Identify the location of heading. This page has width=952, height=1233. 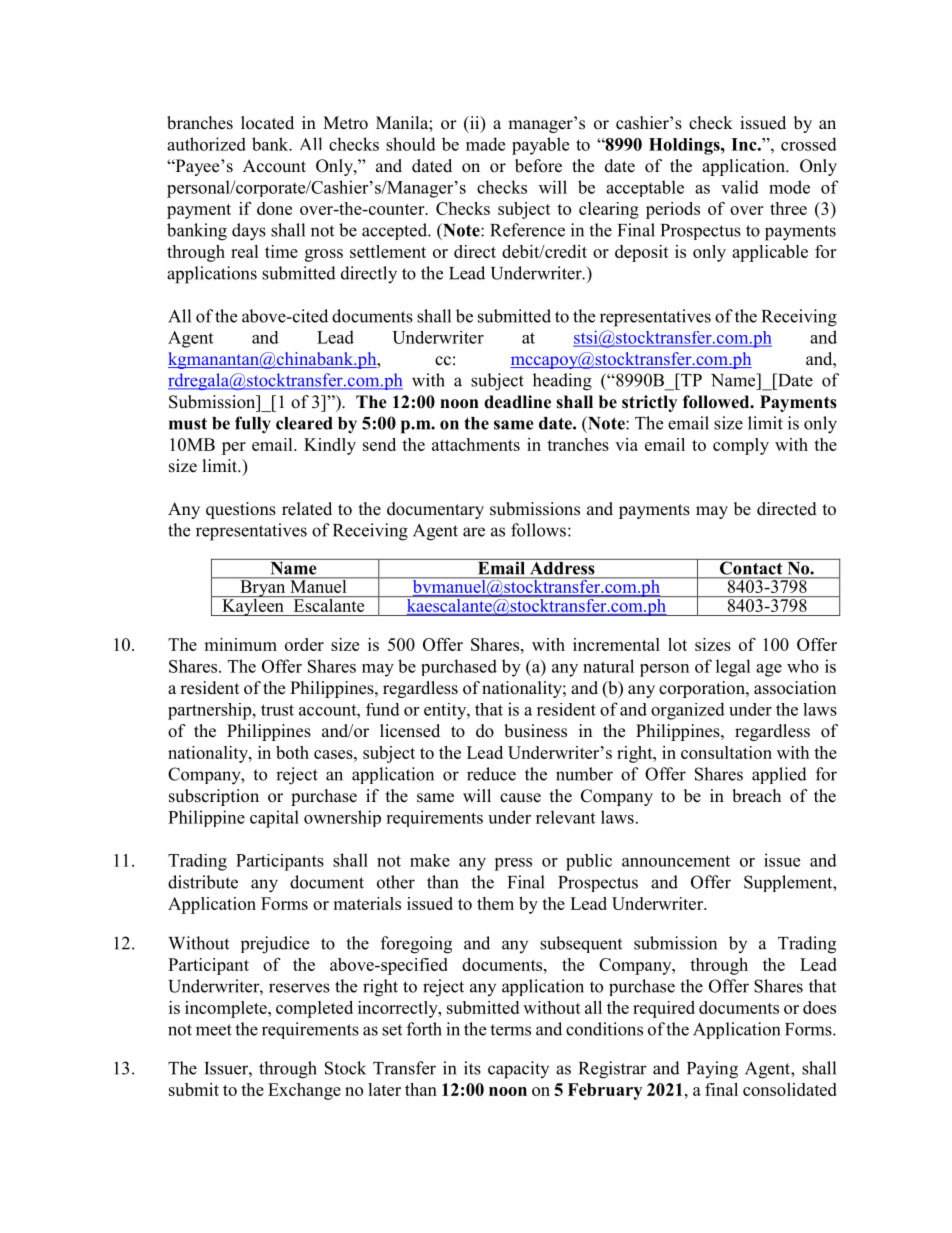
(562, 382).
